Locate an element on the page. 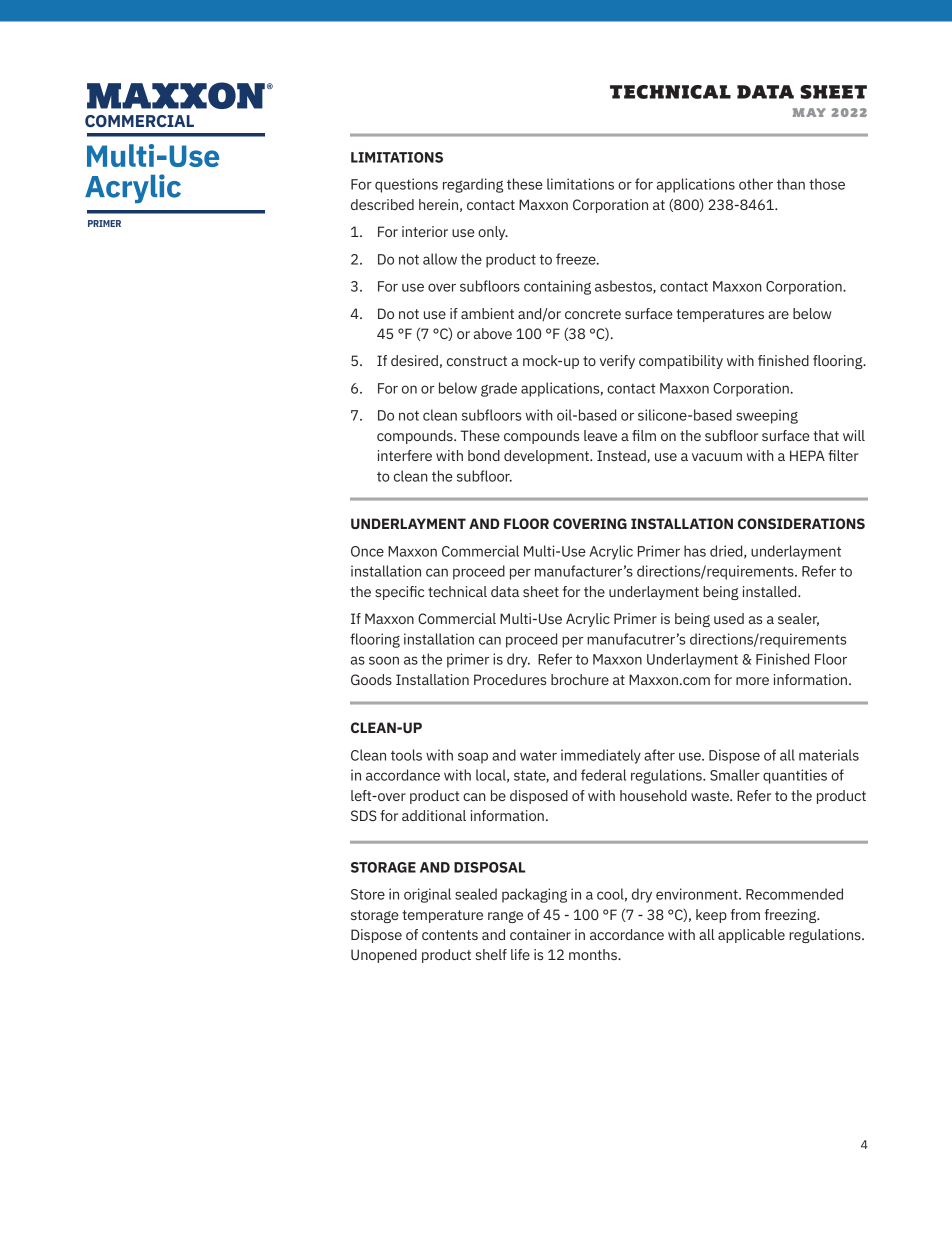 This page has width=952, height=1233. quantities is located at coordinates (795, 776).
